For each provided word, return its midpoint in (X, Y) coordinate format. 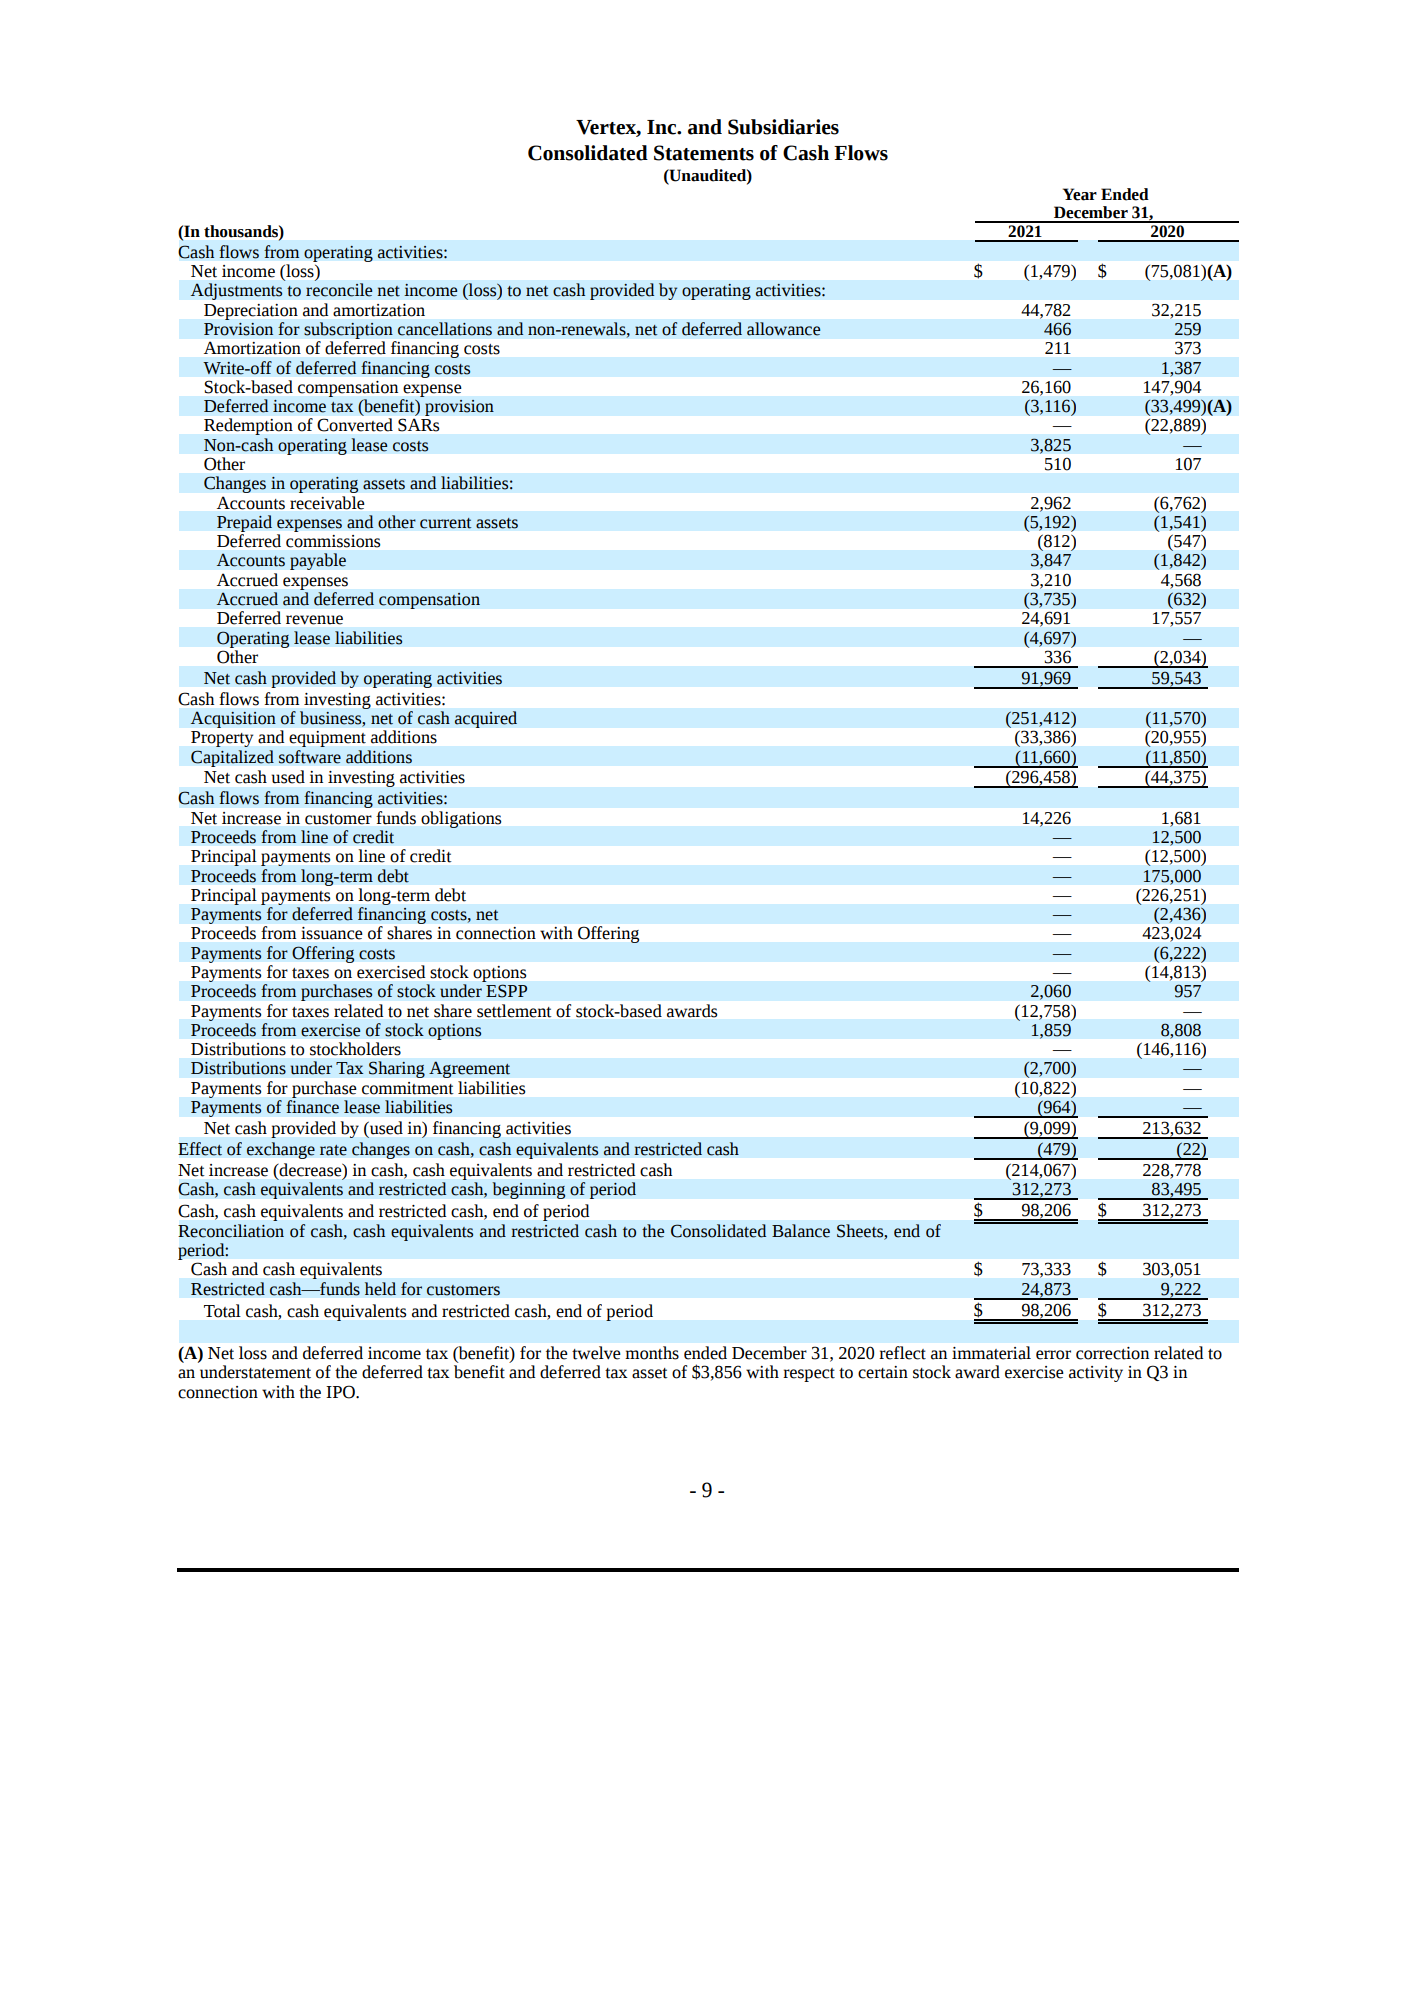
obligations (461, 819)
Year (1080, 194)
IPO (341, 1392)
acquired (485, 719)
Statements (704, 153)
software (310, 757)
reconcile (339, 290)
